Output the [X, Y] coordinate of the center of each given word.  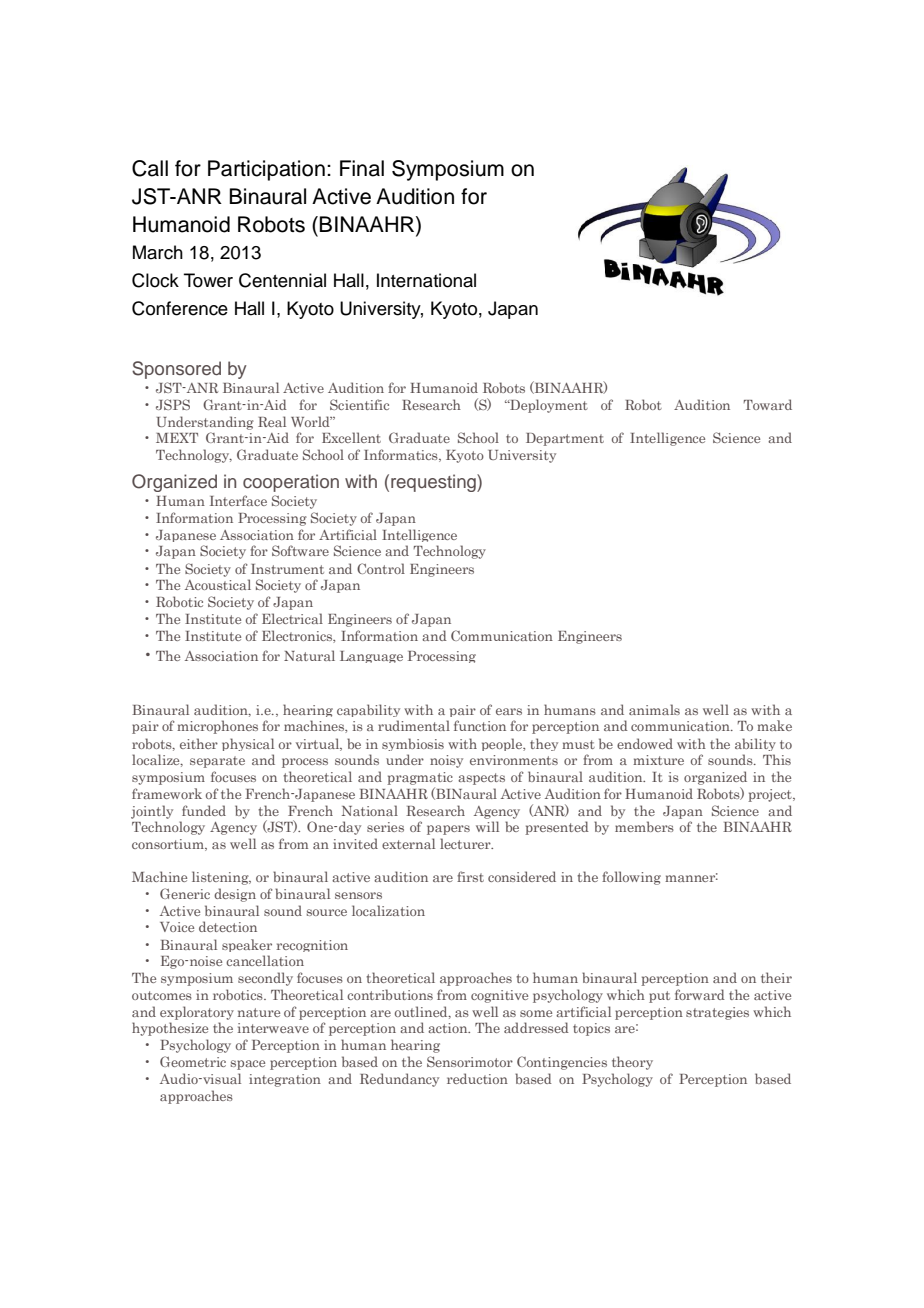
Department [565, 439]
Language [371, 657]
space [248, 1065]
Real [272, 421]
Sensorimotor [470, 1061]
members [644, 826]
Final [362, 168]
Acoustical [218, 584]
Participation [266, 170]
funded [204, 810]
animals [654, 709]
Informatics [402, 455]
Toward [767, 404]
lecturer [466, 843]
